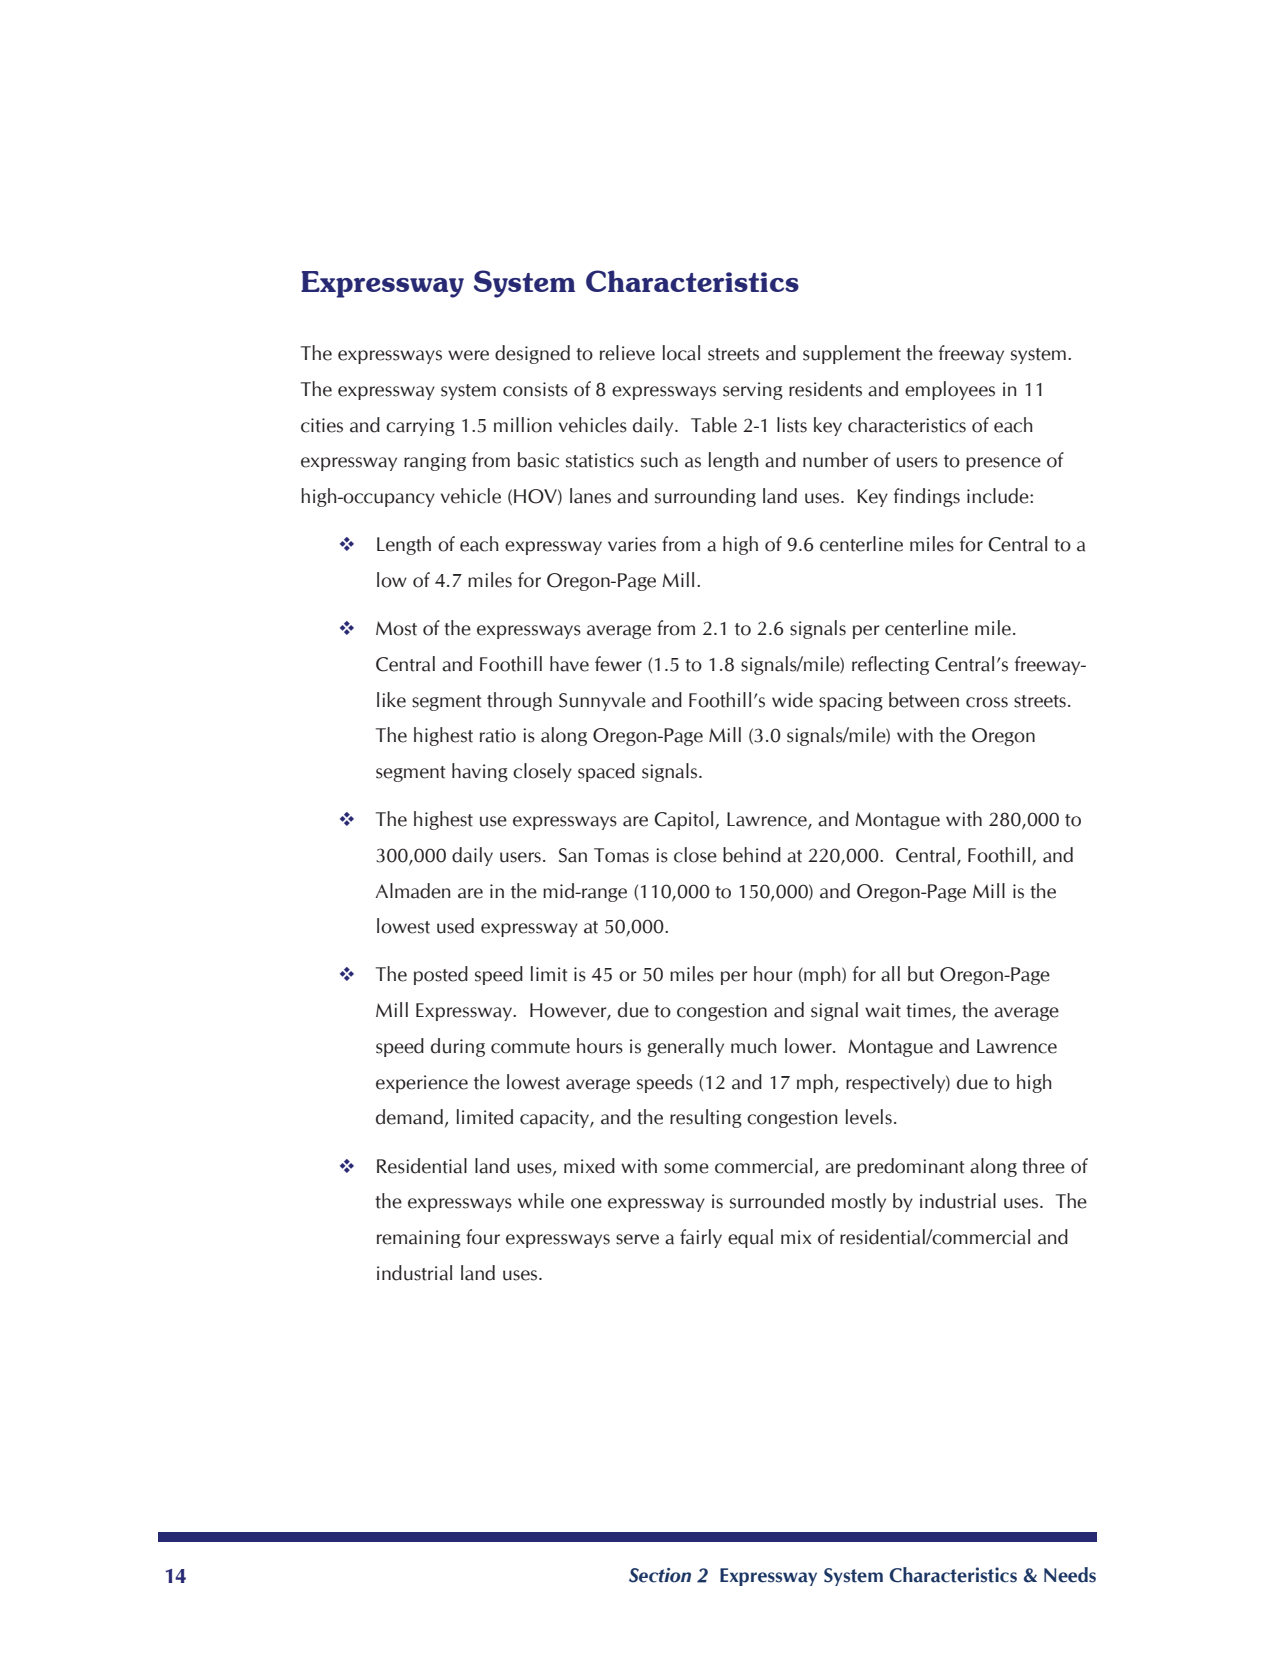 The image size is (1277, 1653). What do you see at coordinates (987, 702) in the image?
I see `cross` at bounding box center [987, 702].
